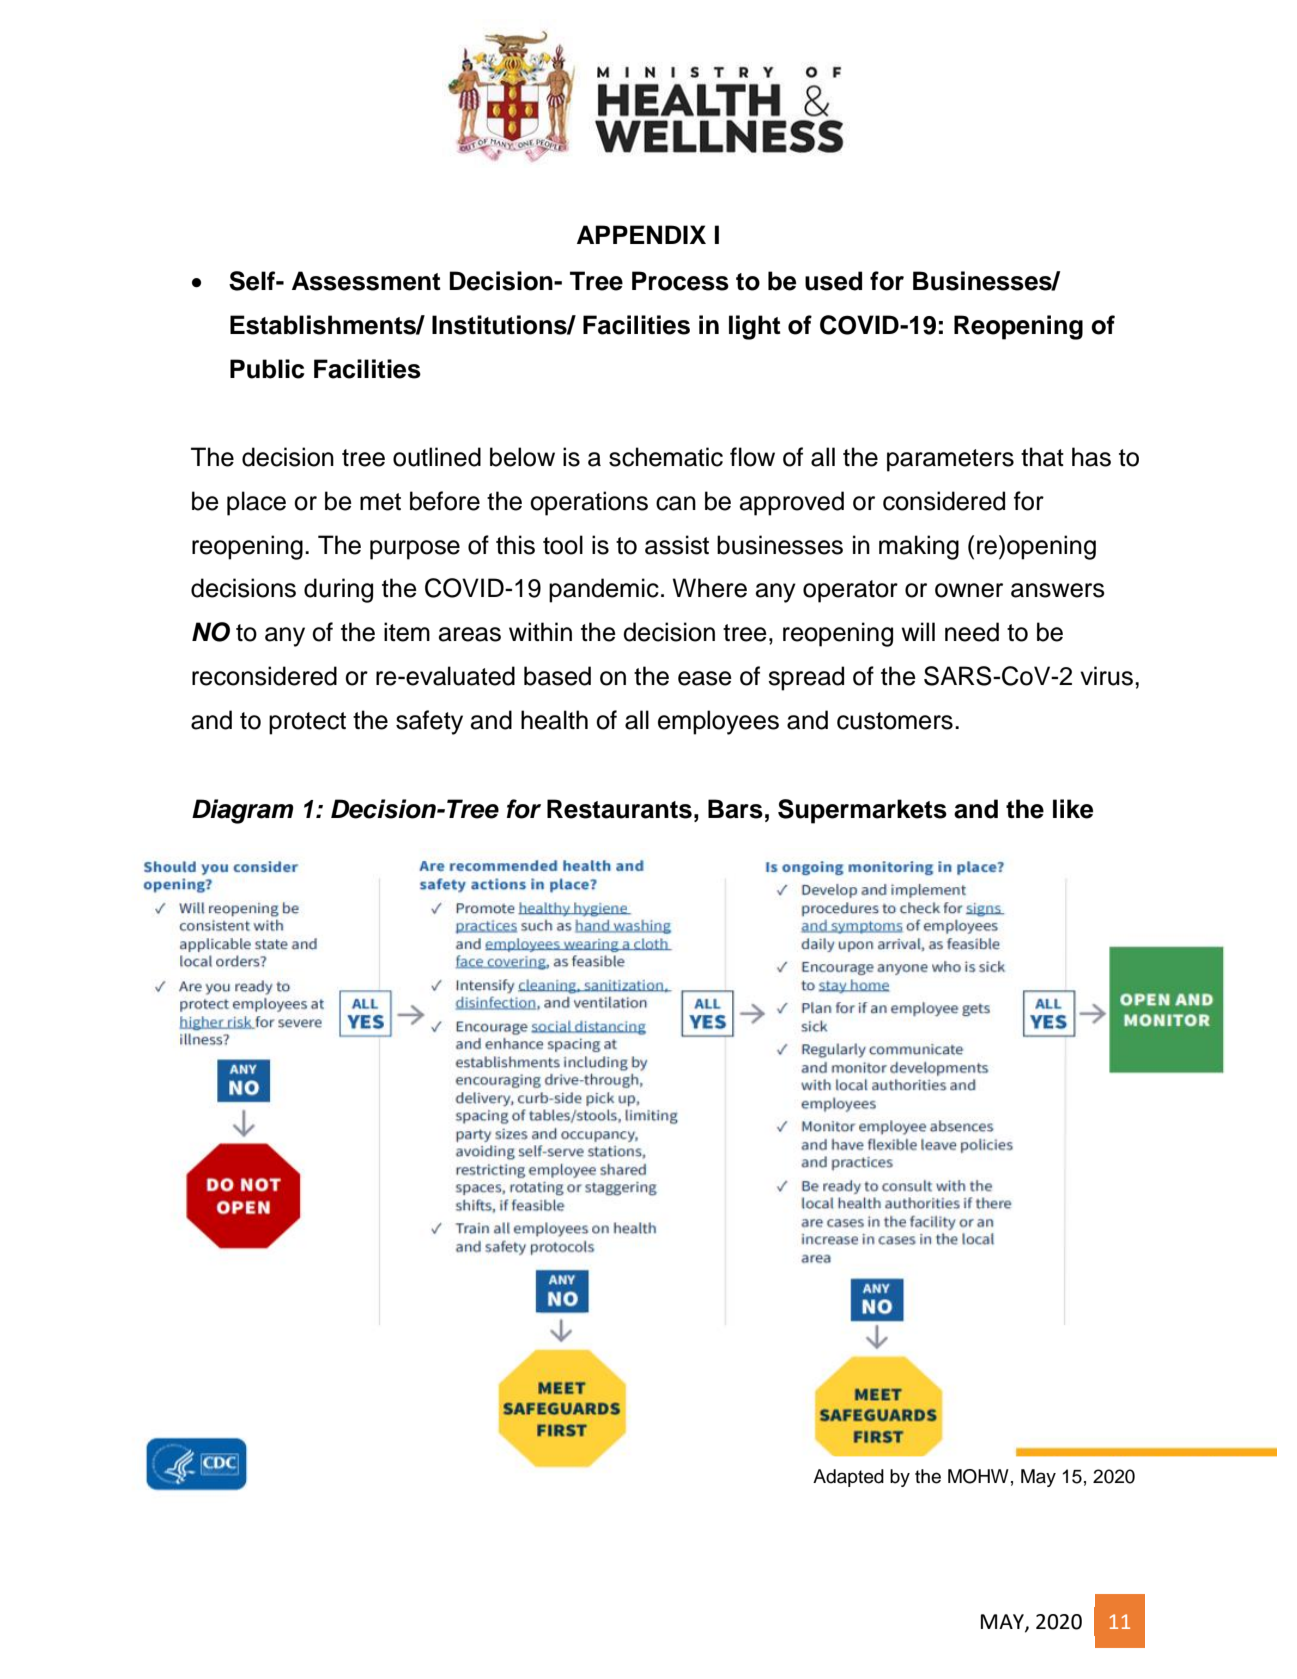 The height and width of the page is (1679, 1297). I want to click on like, so click(1073, 809).
